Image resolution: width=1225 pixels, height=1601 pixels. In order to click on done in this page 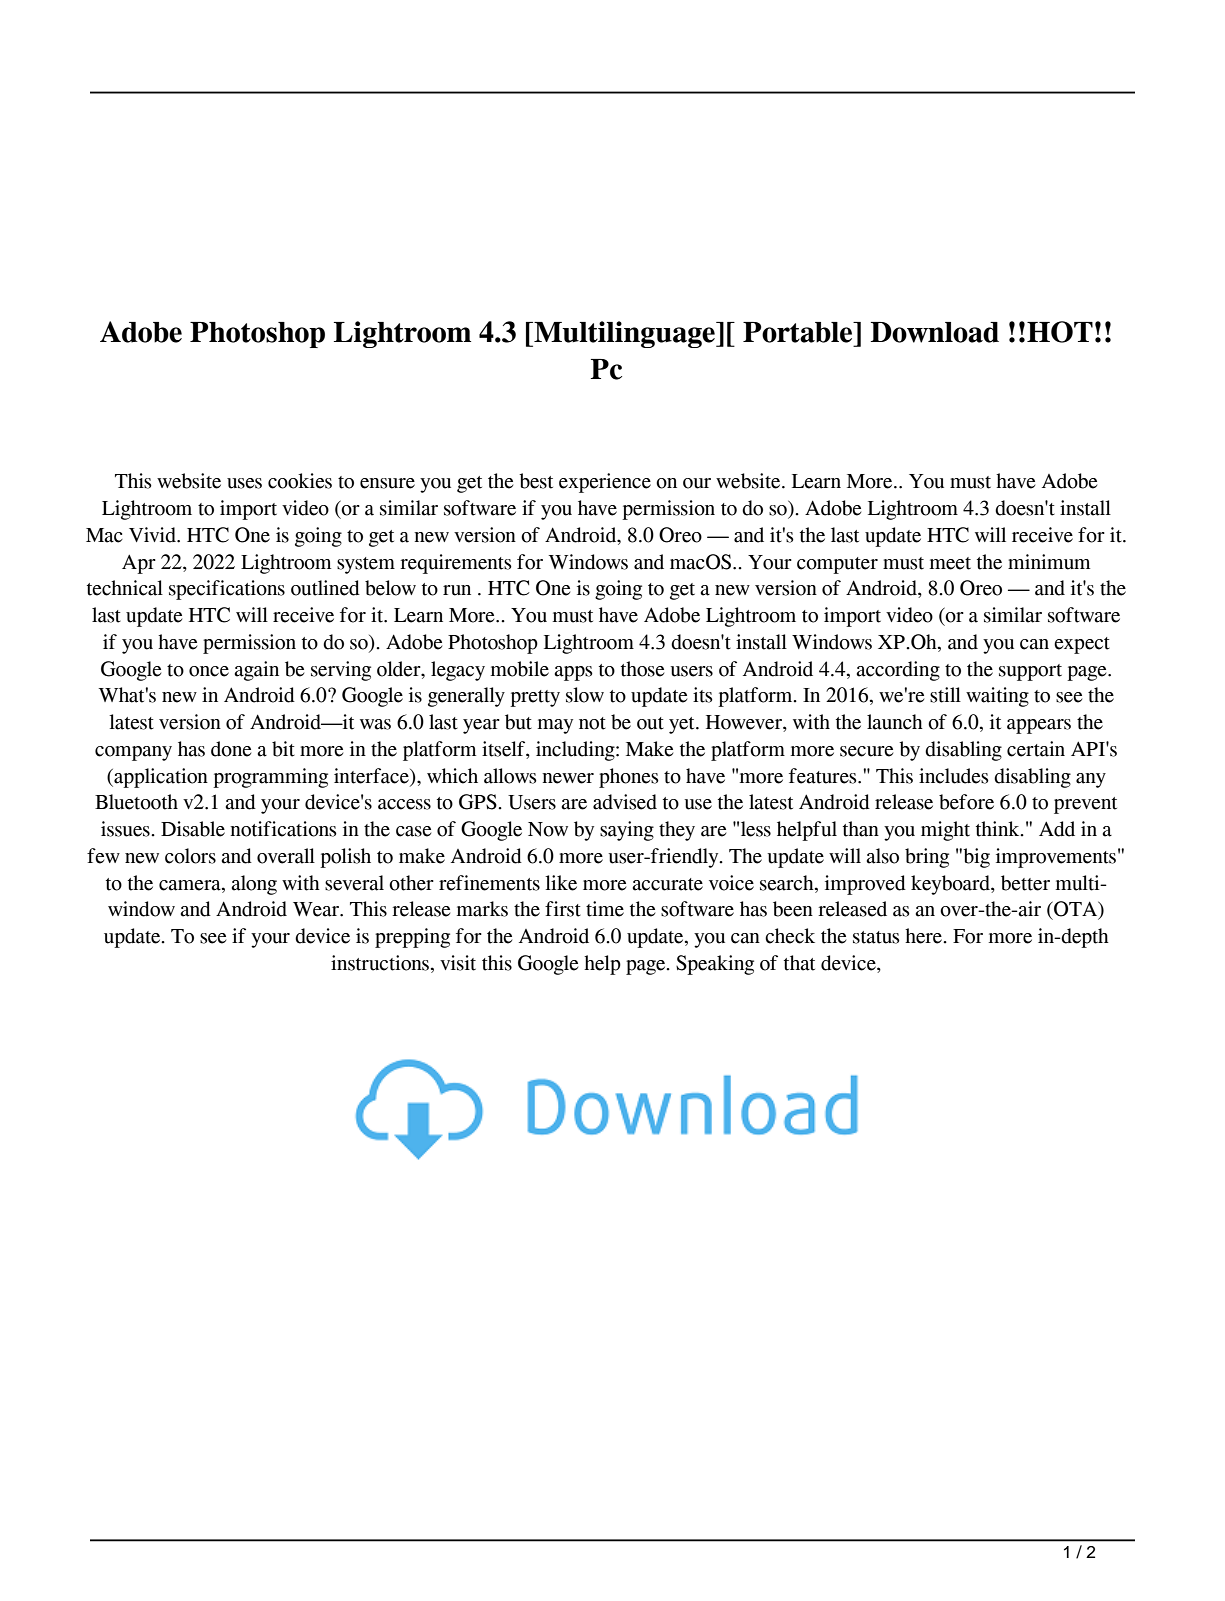, I will do `click(231, 749)`.
